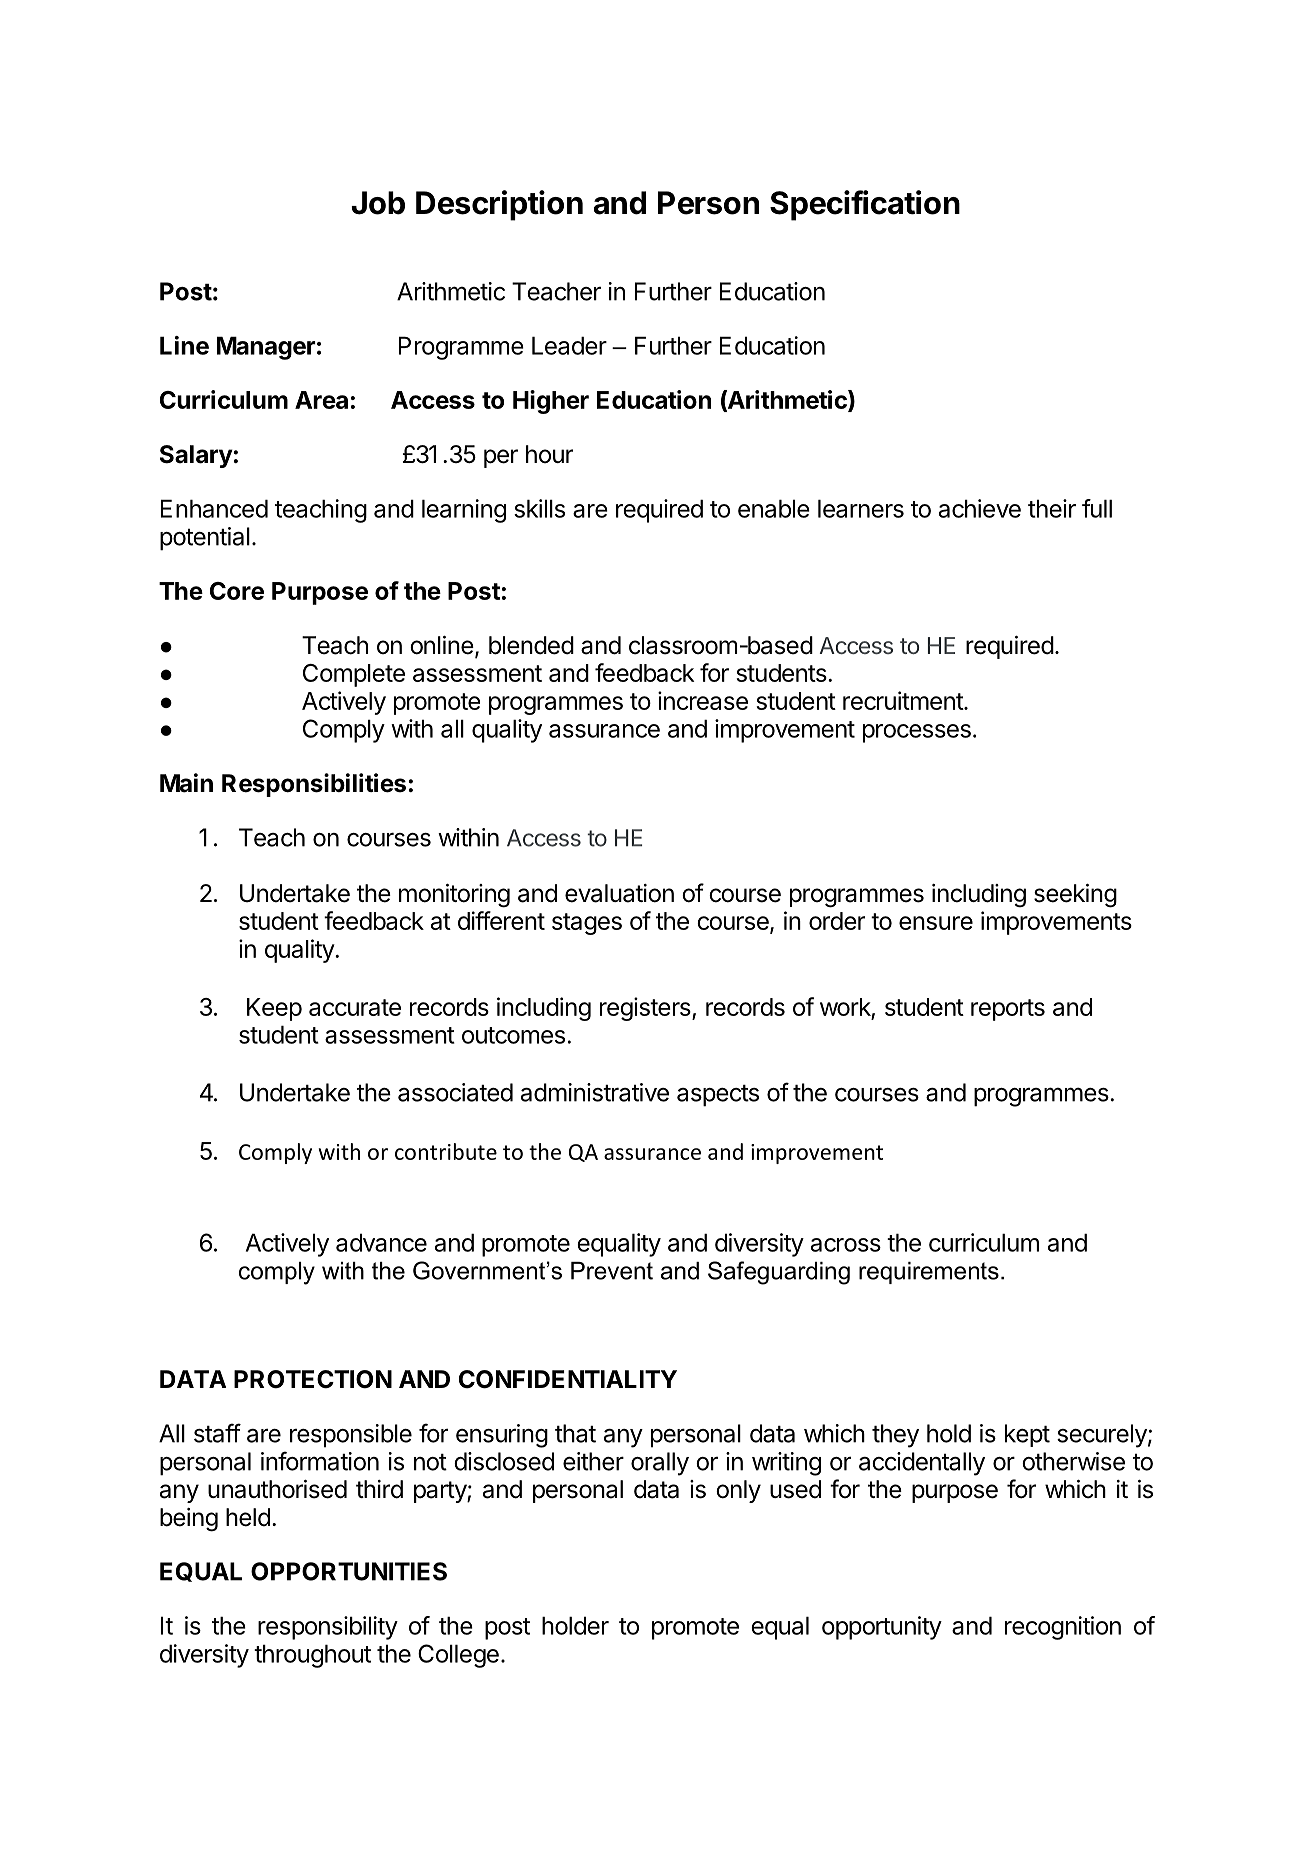  I want to click on Specification, so click(865, 205).
